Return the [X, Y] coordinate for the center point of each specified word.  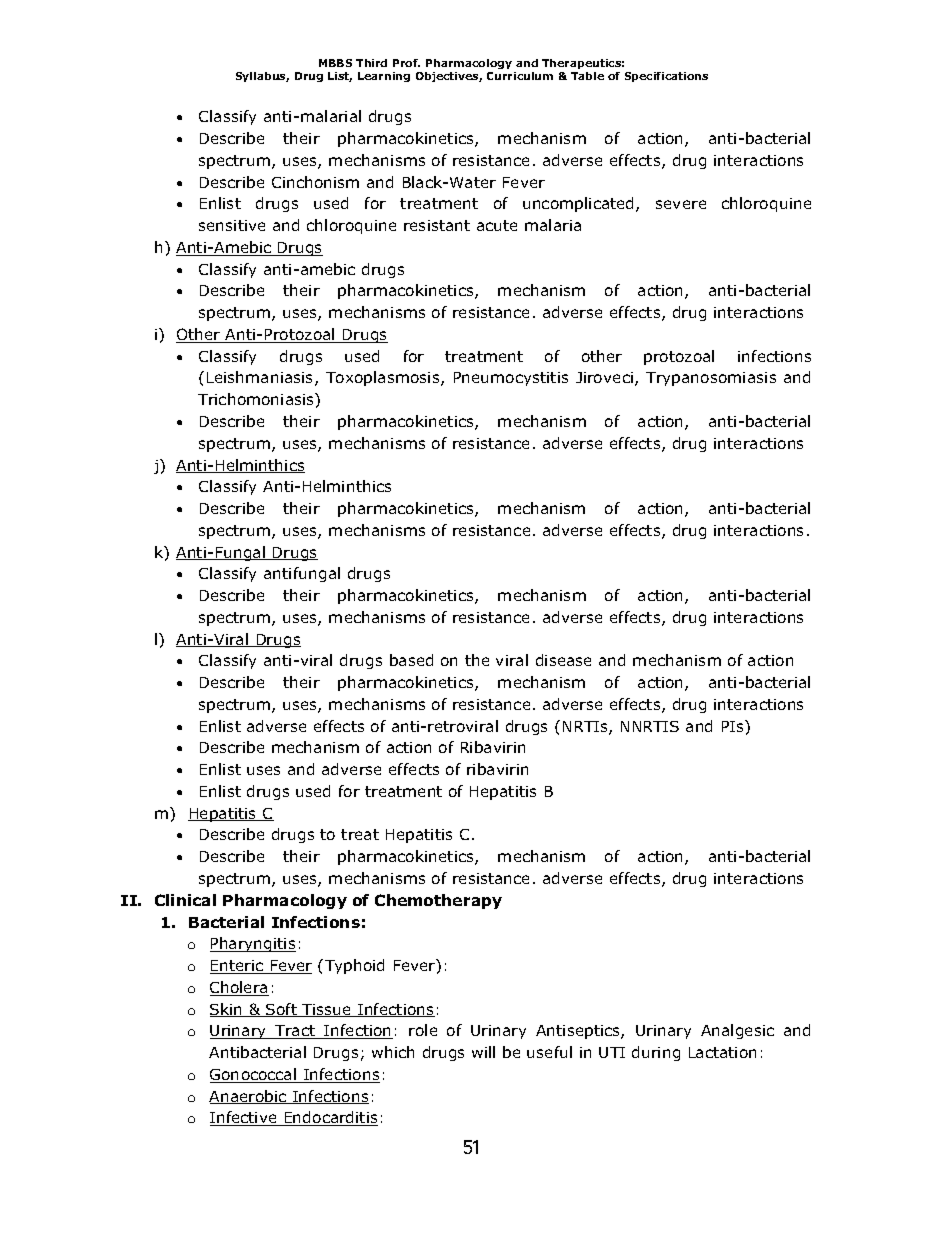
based [411, 660]
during [656, 1053]
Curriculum [520, 76]
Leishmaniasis [261, 378]
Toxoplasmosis [384, 378]
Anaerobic [249, 1097]
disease [563, 660]
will [483, 1052]
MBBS [335, 63]
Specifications [666, 77]
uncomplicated [578, 204]
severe [681, 204]
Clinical [185, 900]
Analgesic [737, 1031]
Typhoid [354, 966]
